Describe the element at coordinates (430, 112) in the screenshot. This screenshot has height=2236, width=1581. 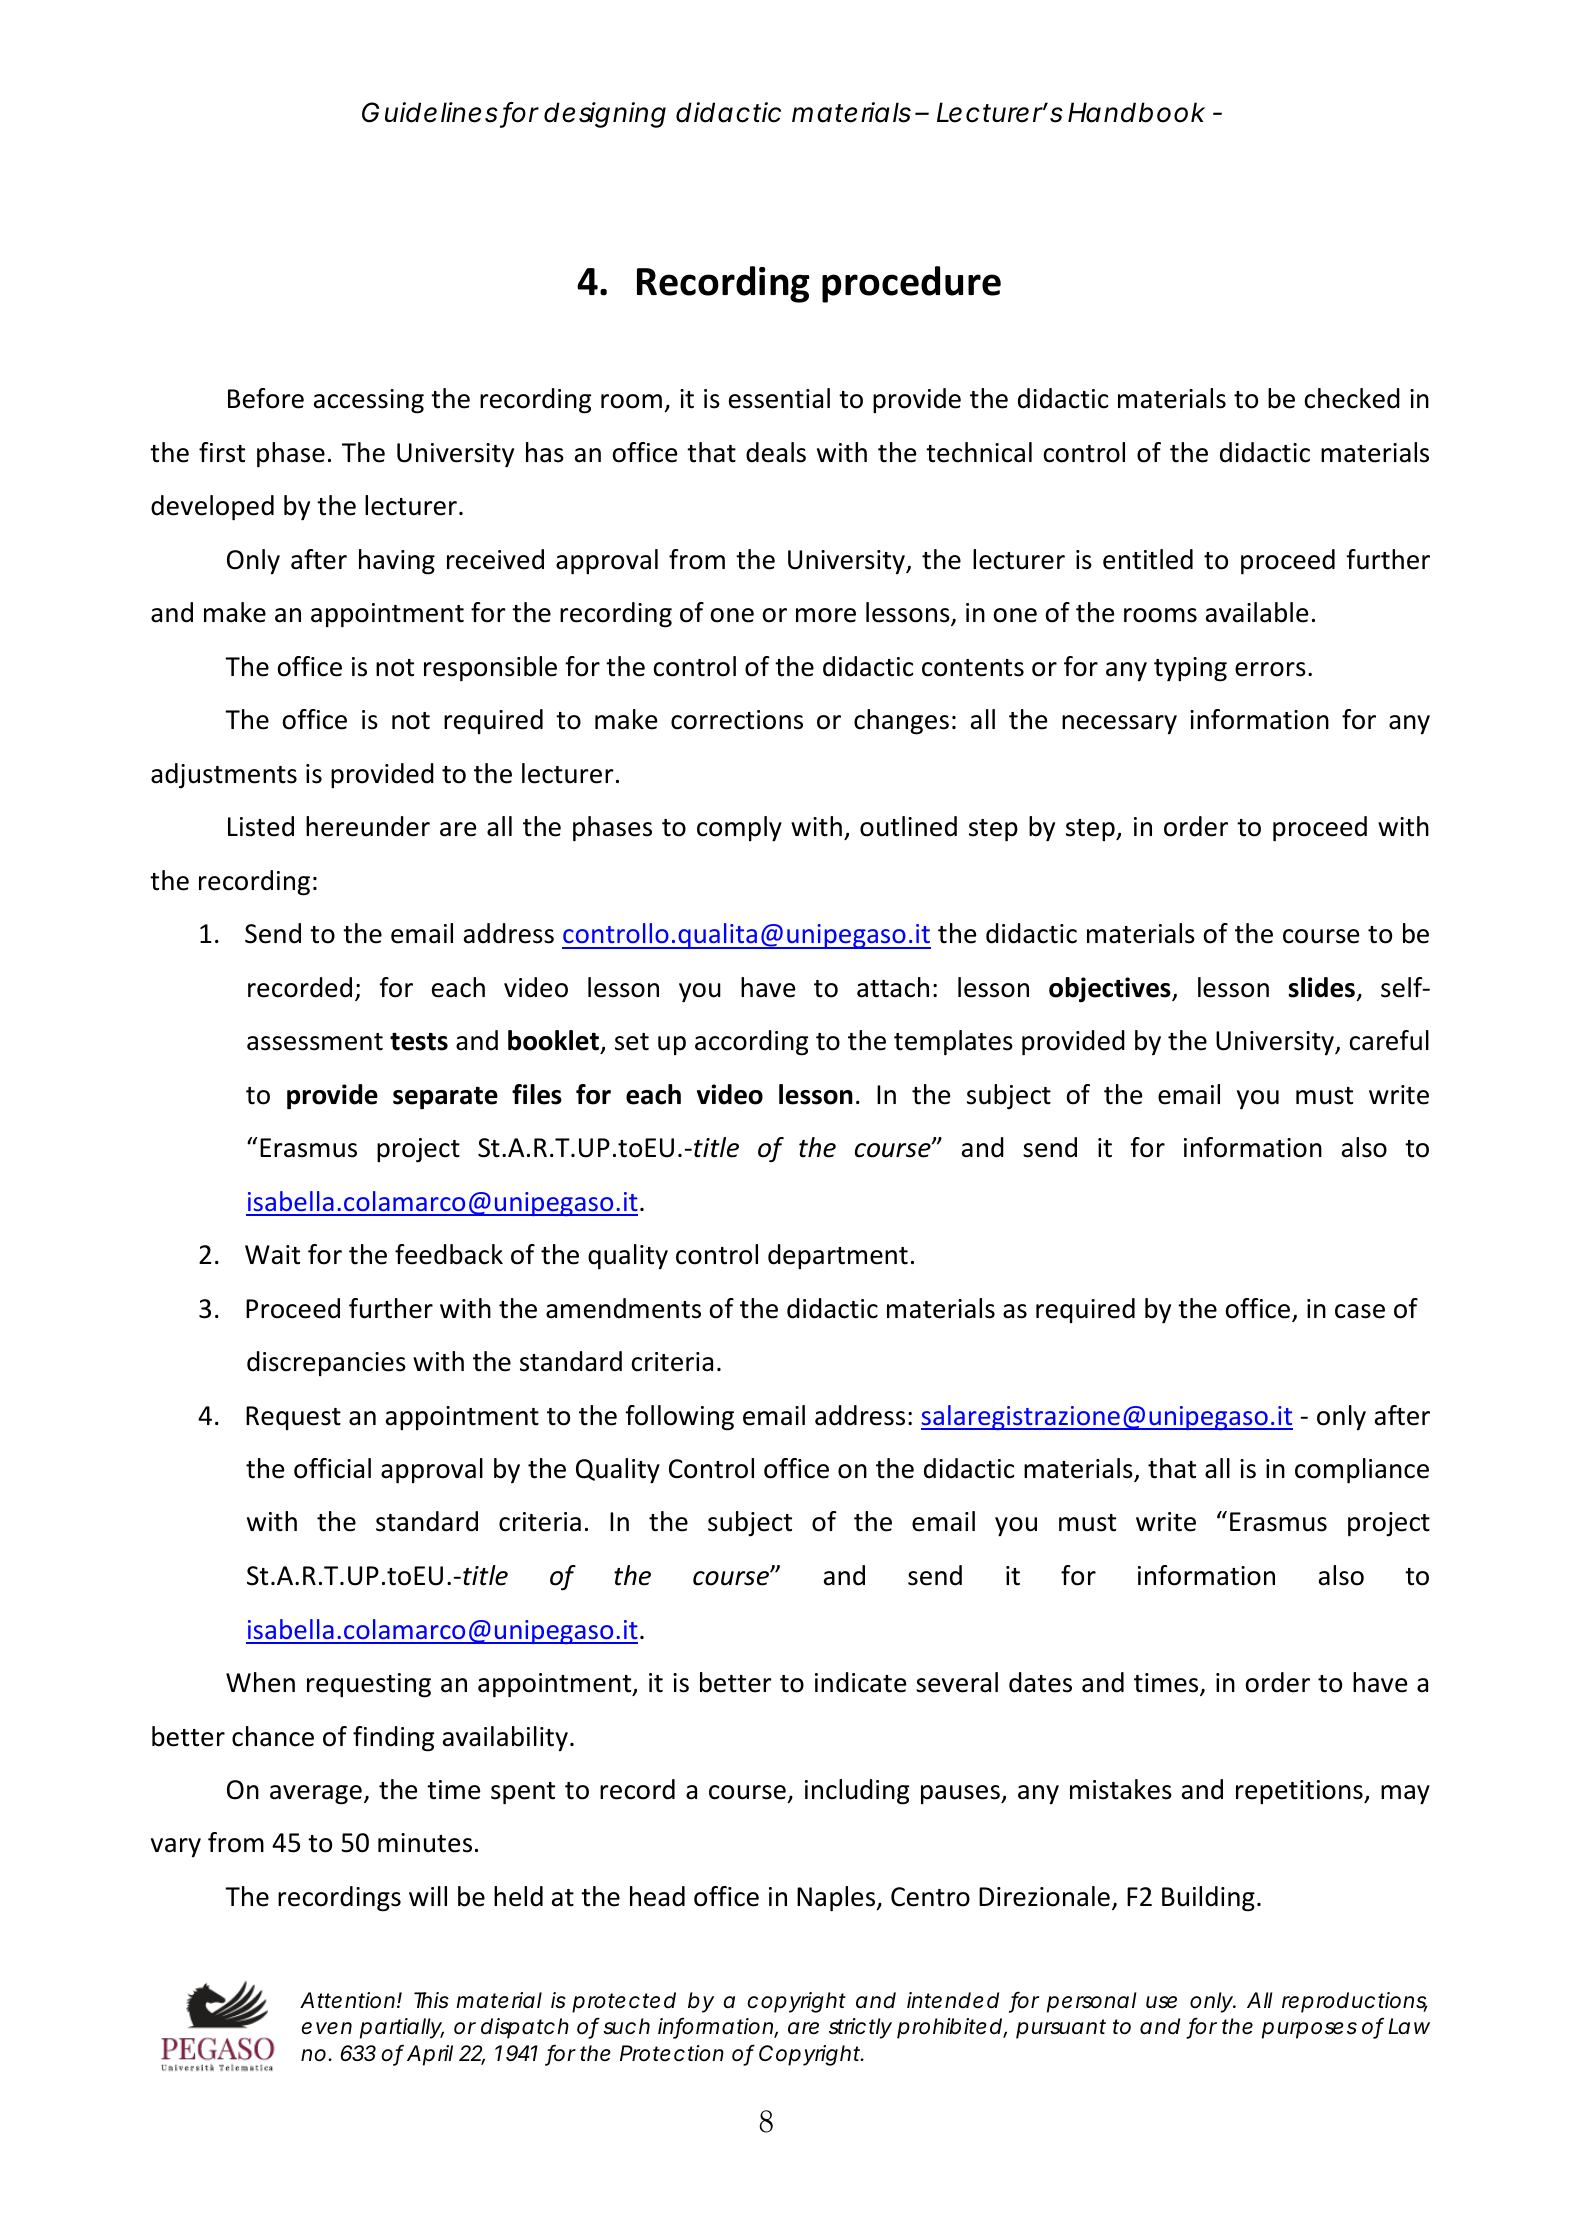
I see `Guidelines` at that location.
